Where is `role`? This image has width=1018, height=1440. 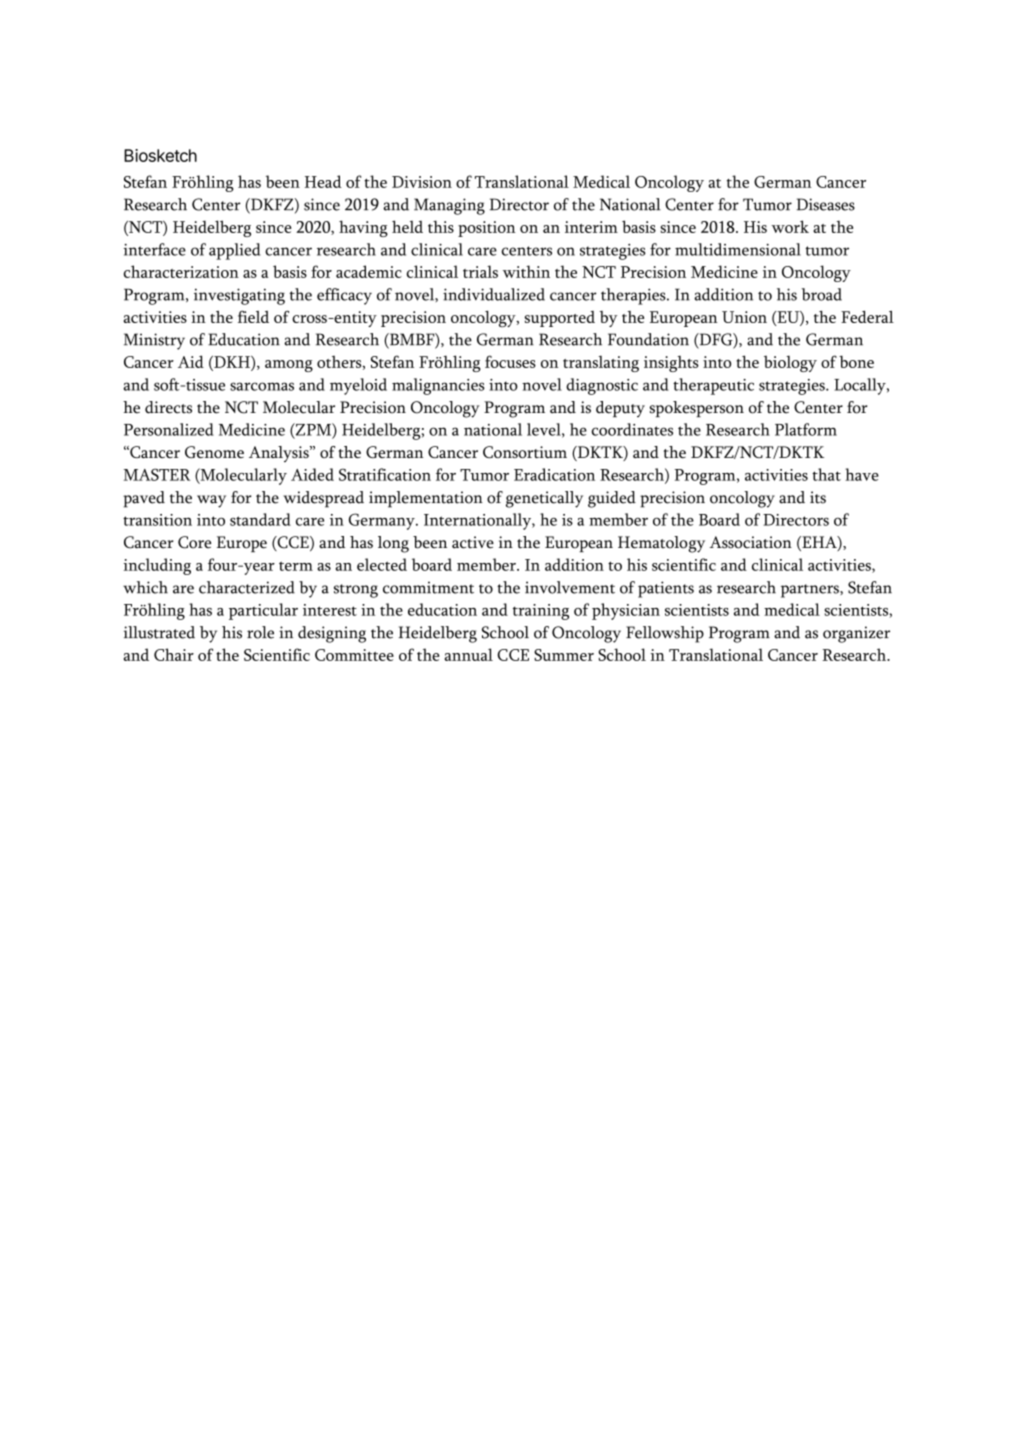 role is located at coordinates (260, 632).
